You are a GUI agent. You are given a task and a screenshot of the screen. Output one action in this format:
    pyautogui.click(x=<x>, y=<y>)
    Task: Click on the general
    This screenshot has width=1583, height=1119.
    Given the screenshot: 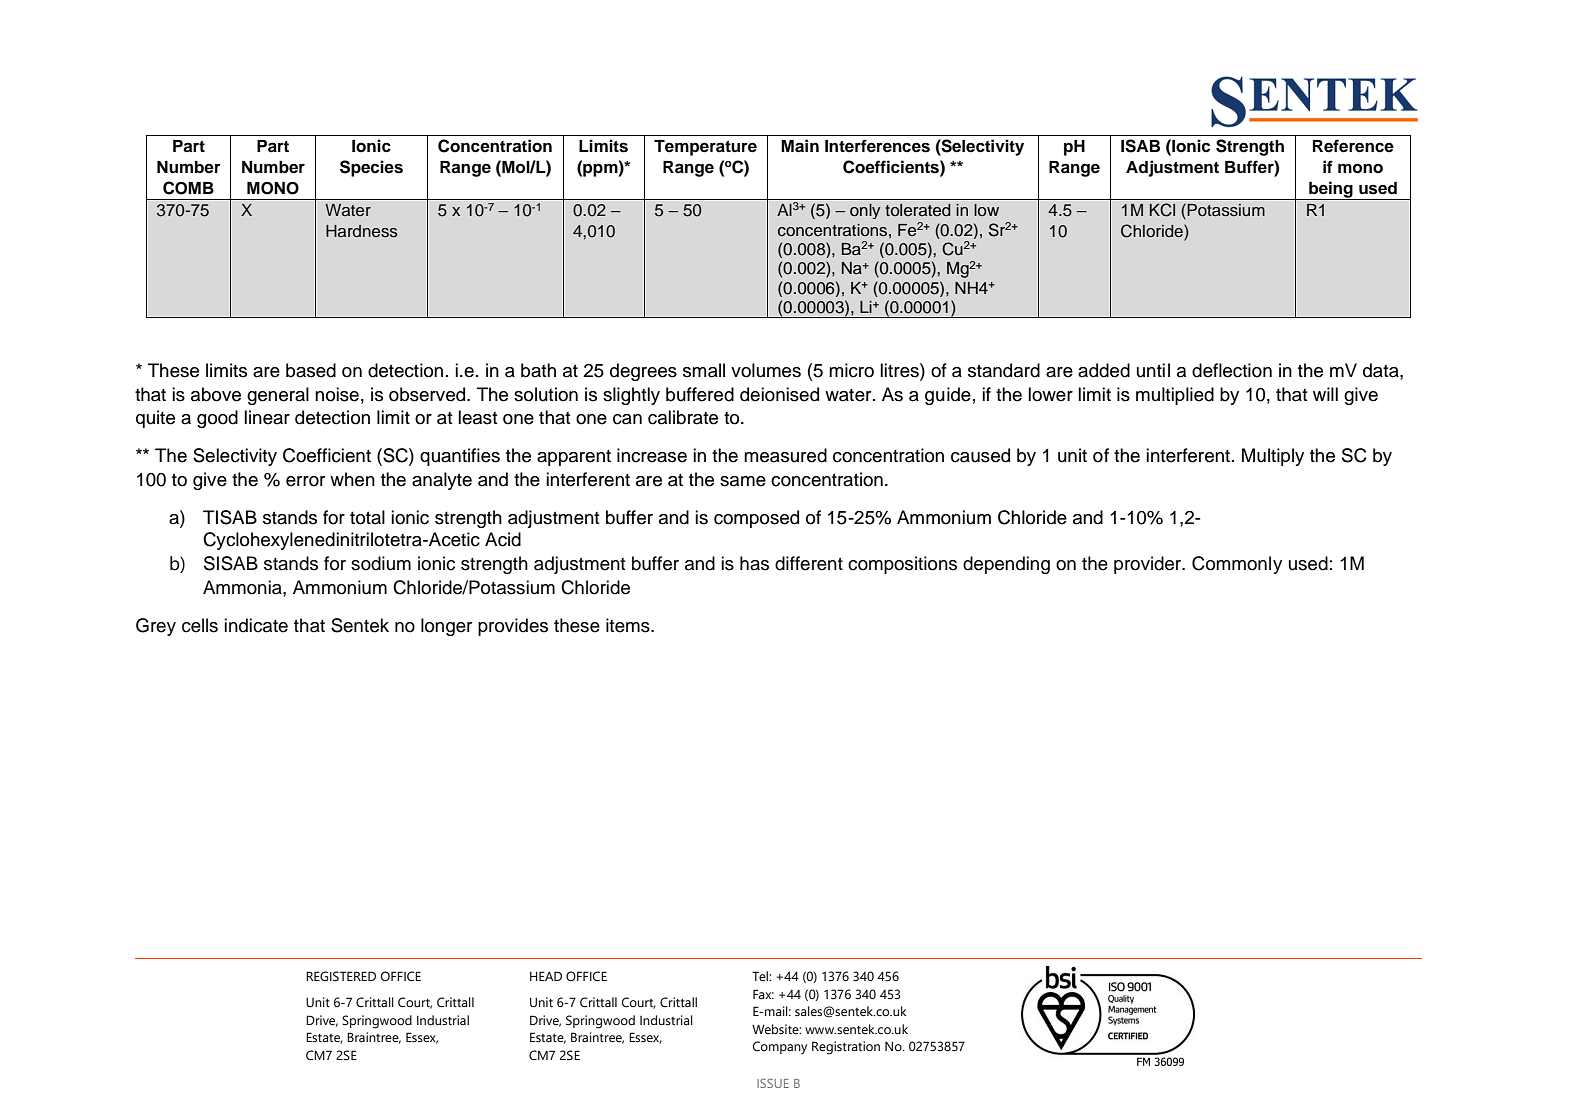 What is the action you would take?
    pyautogui.click(x=278, y=396)
